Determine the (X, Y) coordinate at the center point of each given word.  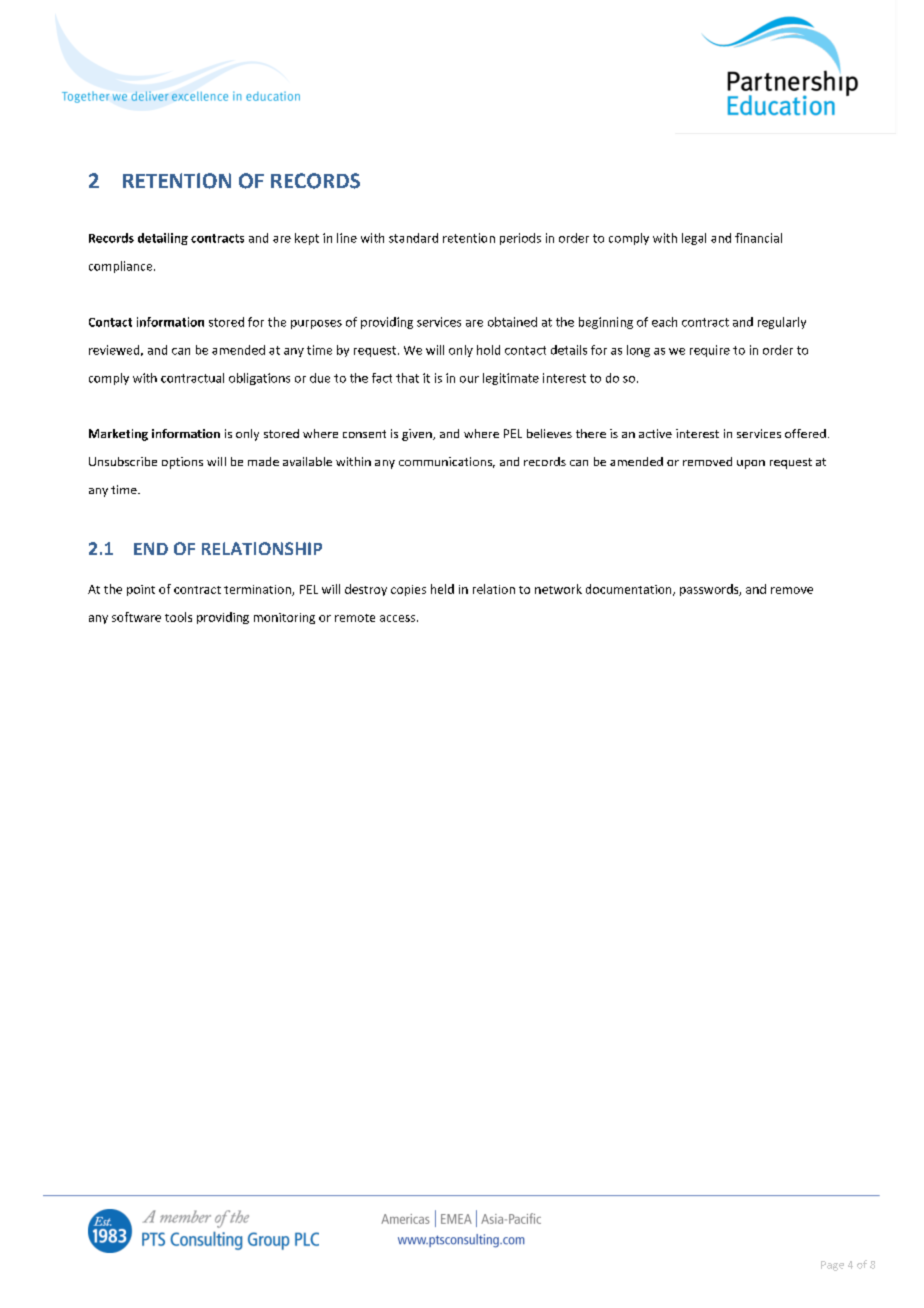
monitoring (284, 618)
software (136, 617)
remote (355, 618)
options (182, 463)
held (442, 589)
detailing (163, 239)
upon (751, 464)
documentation (630, 590)
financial (758, 238)
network (558, 589)
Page (832, 1266)
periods (520, 239)
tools (178, 617)
